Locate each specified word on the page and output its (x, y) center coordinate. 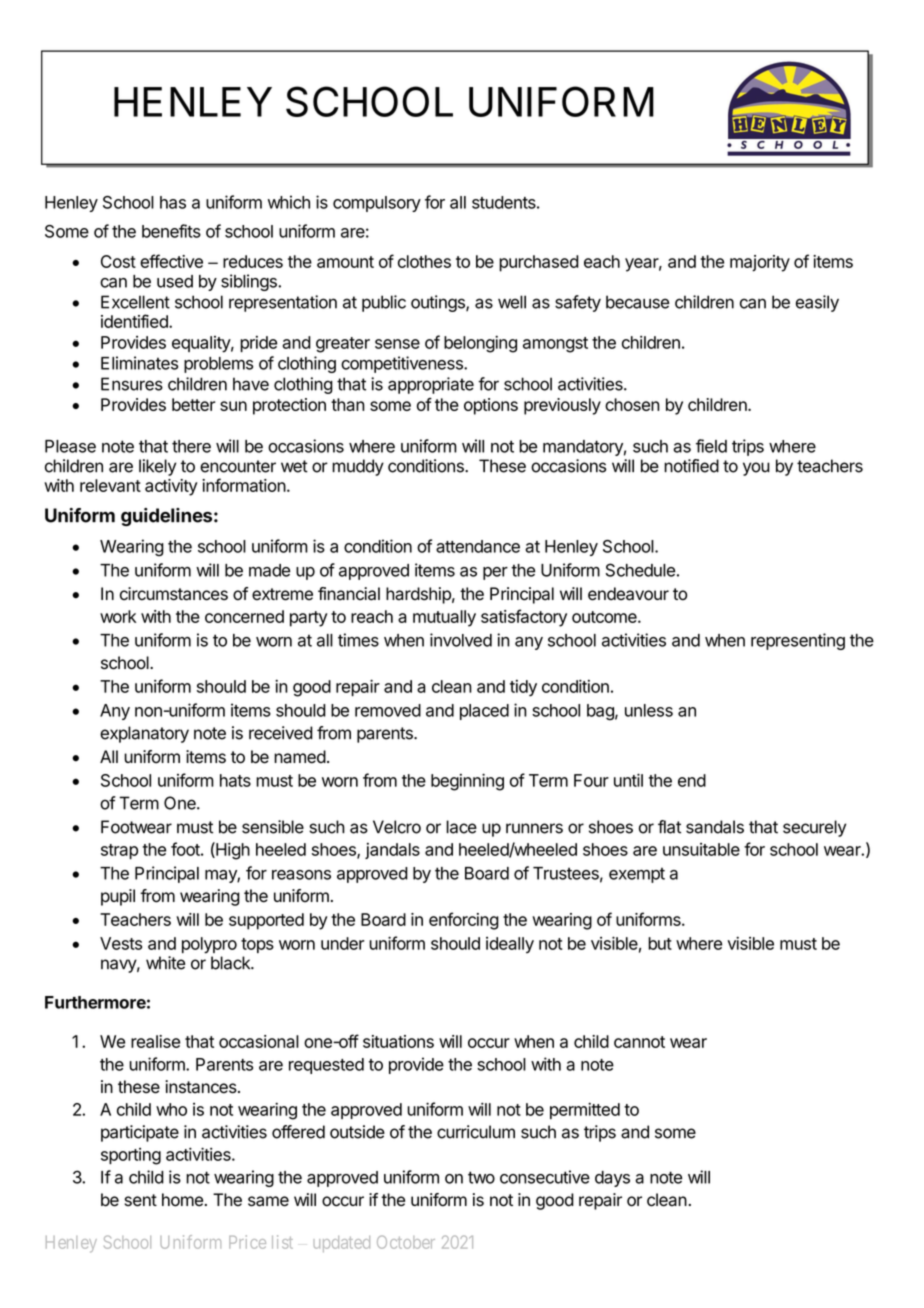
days (612, 1179)
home (182, 1200)
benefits (171, 231)
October (406, 1242)
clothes (424, 261)
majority (760, 263)
